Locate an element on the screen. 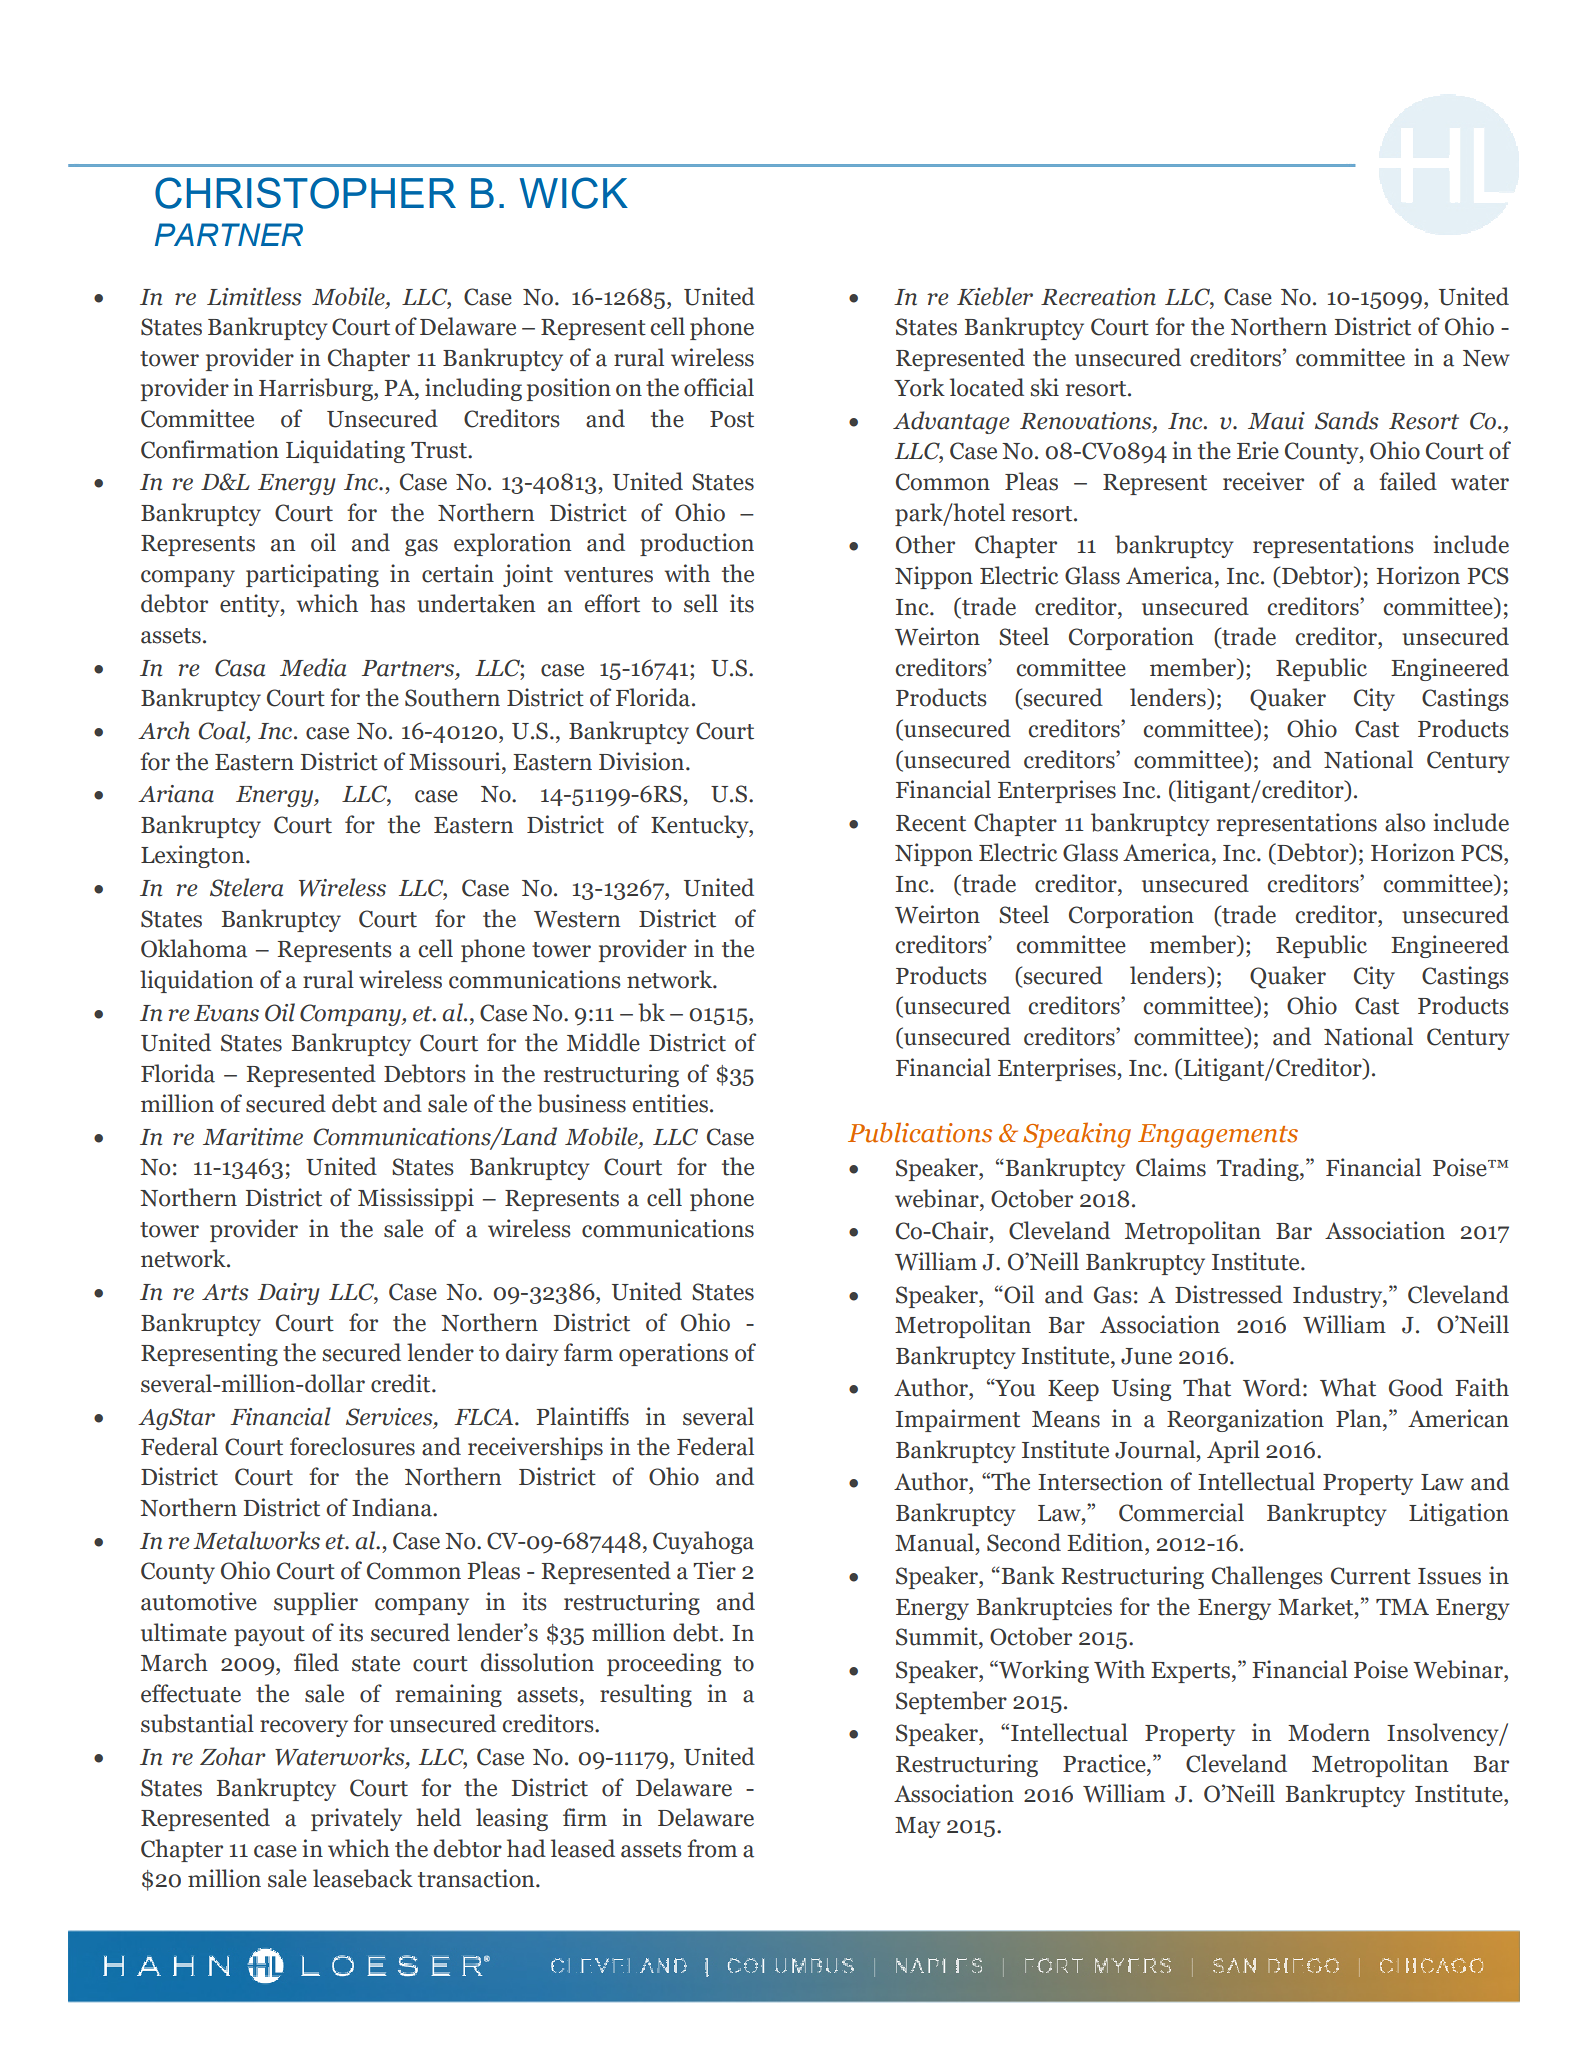 The width and height of the screenshot is (1592, 2060). also is located at coordinates (1405, 822).
